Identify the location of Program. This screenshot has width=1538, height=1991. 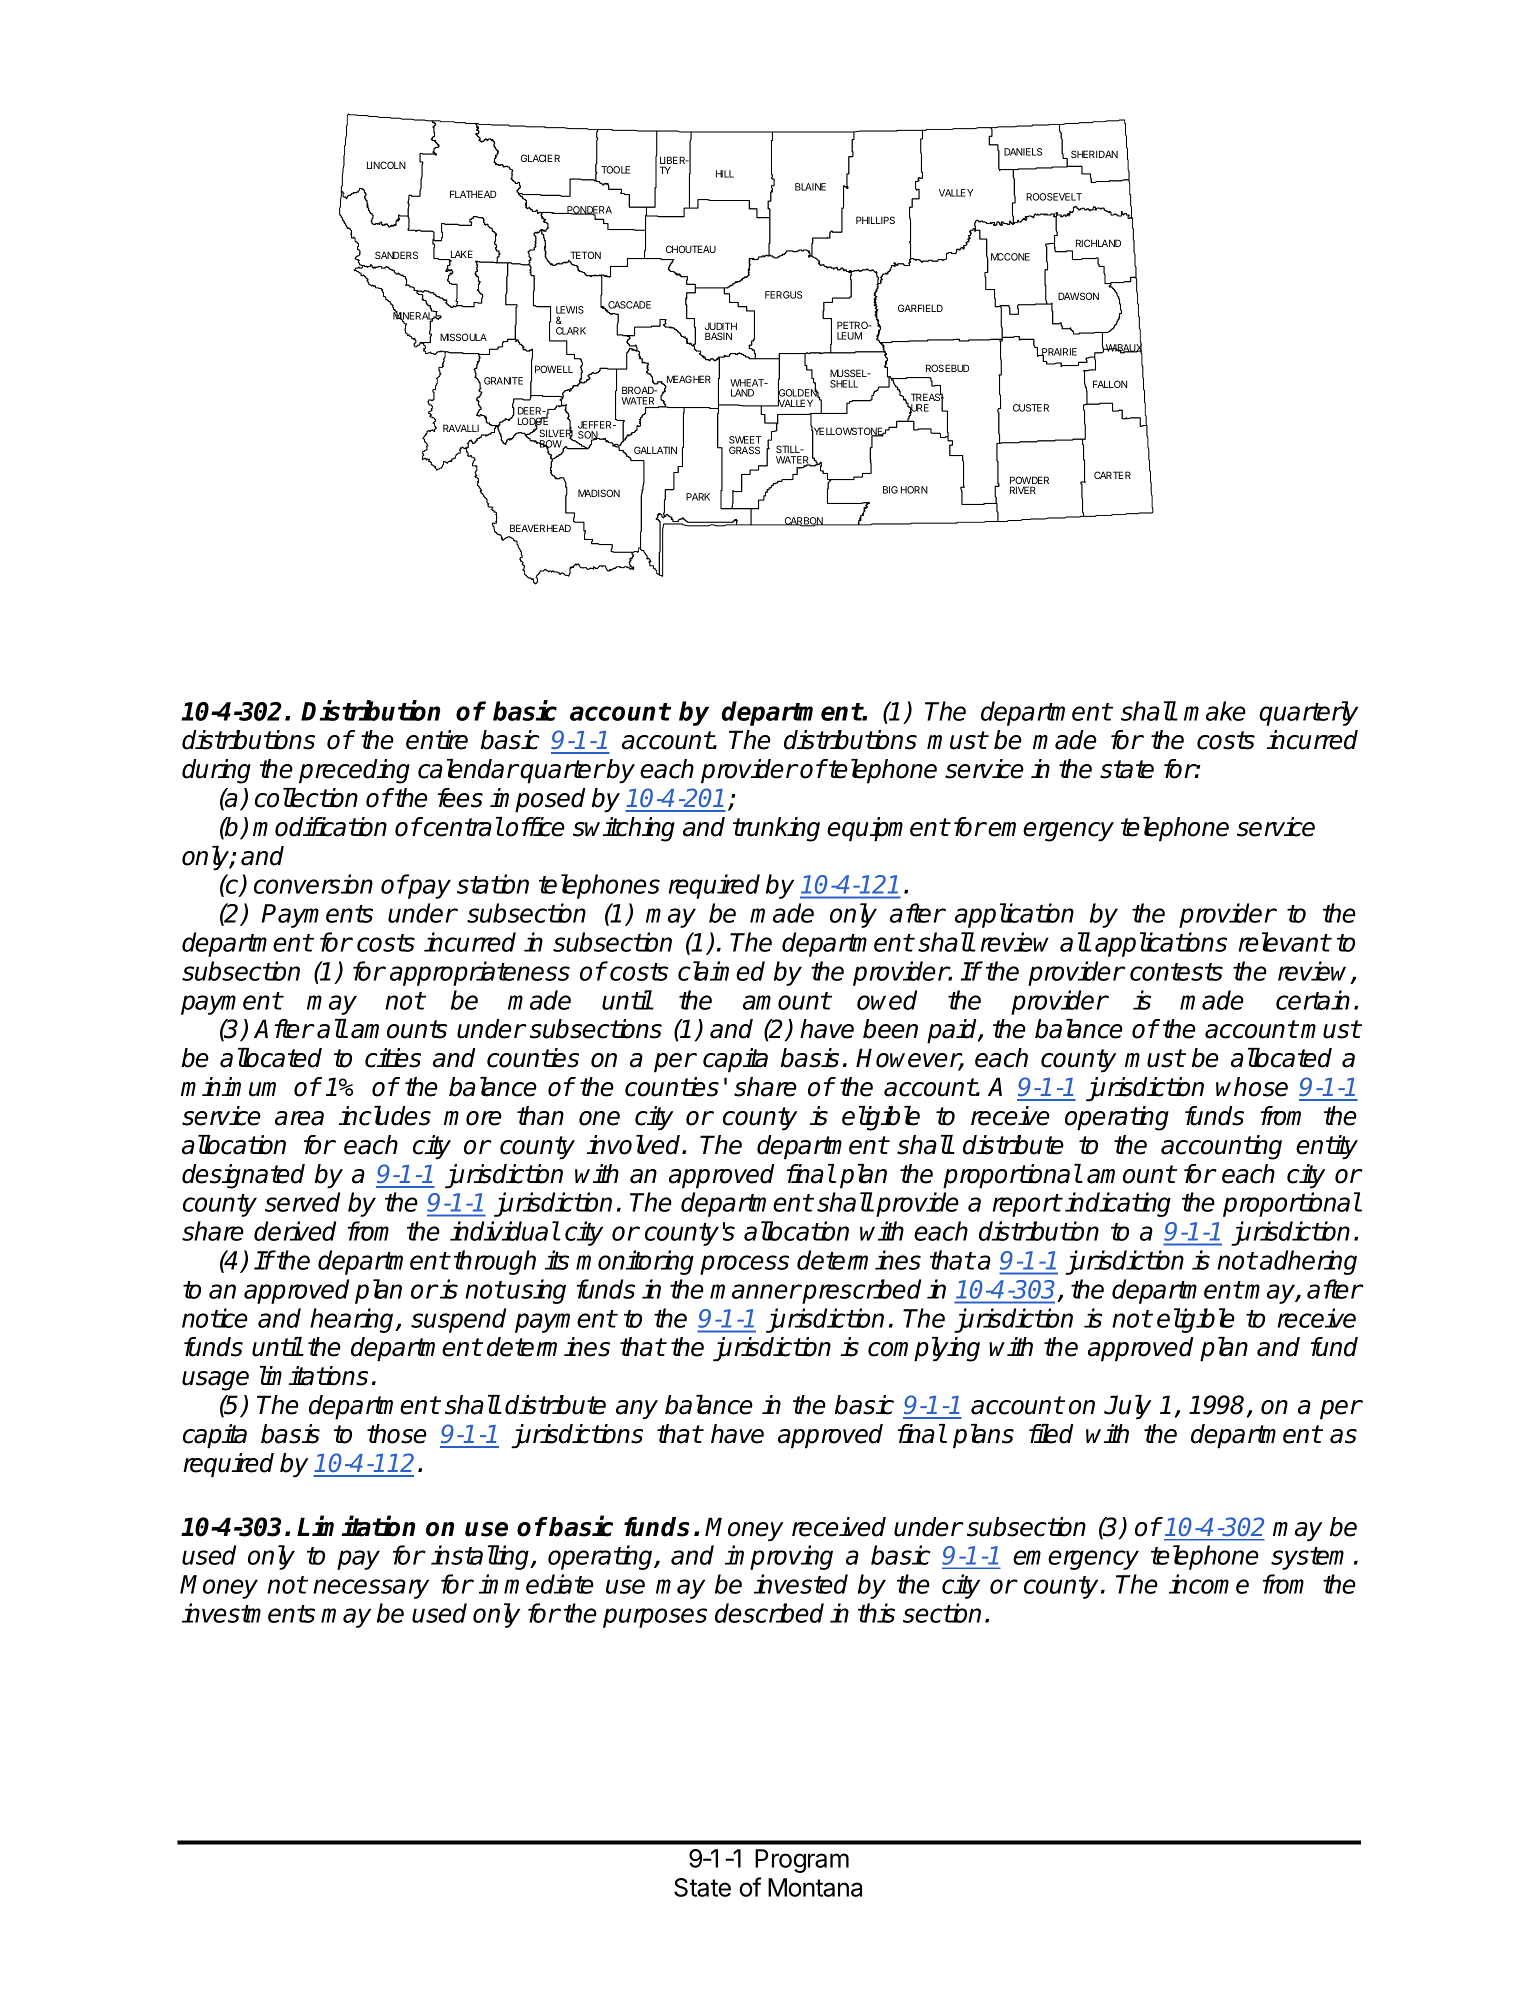
(802, 1861).
